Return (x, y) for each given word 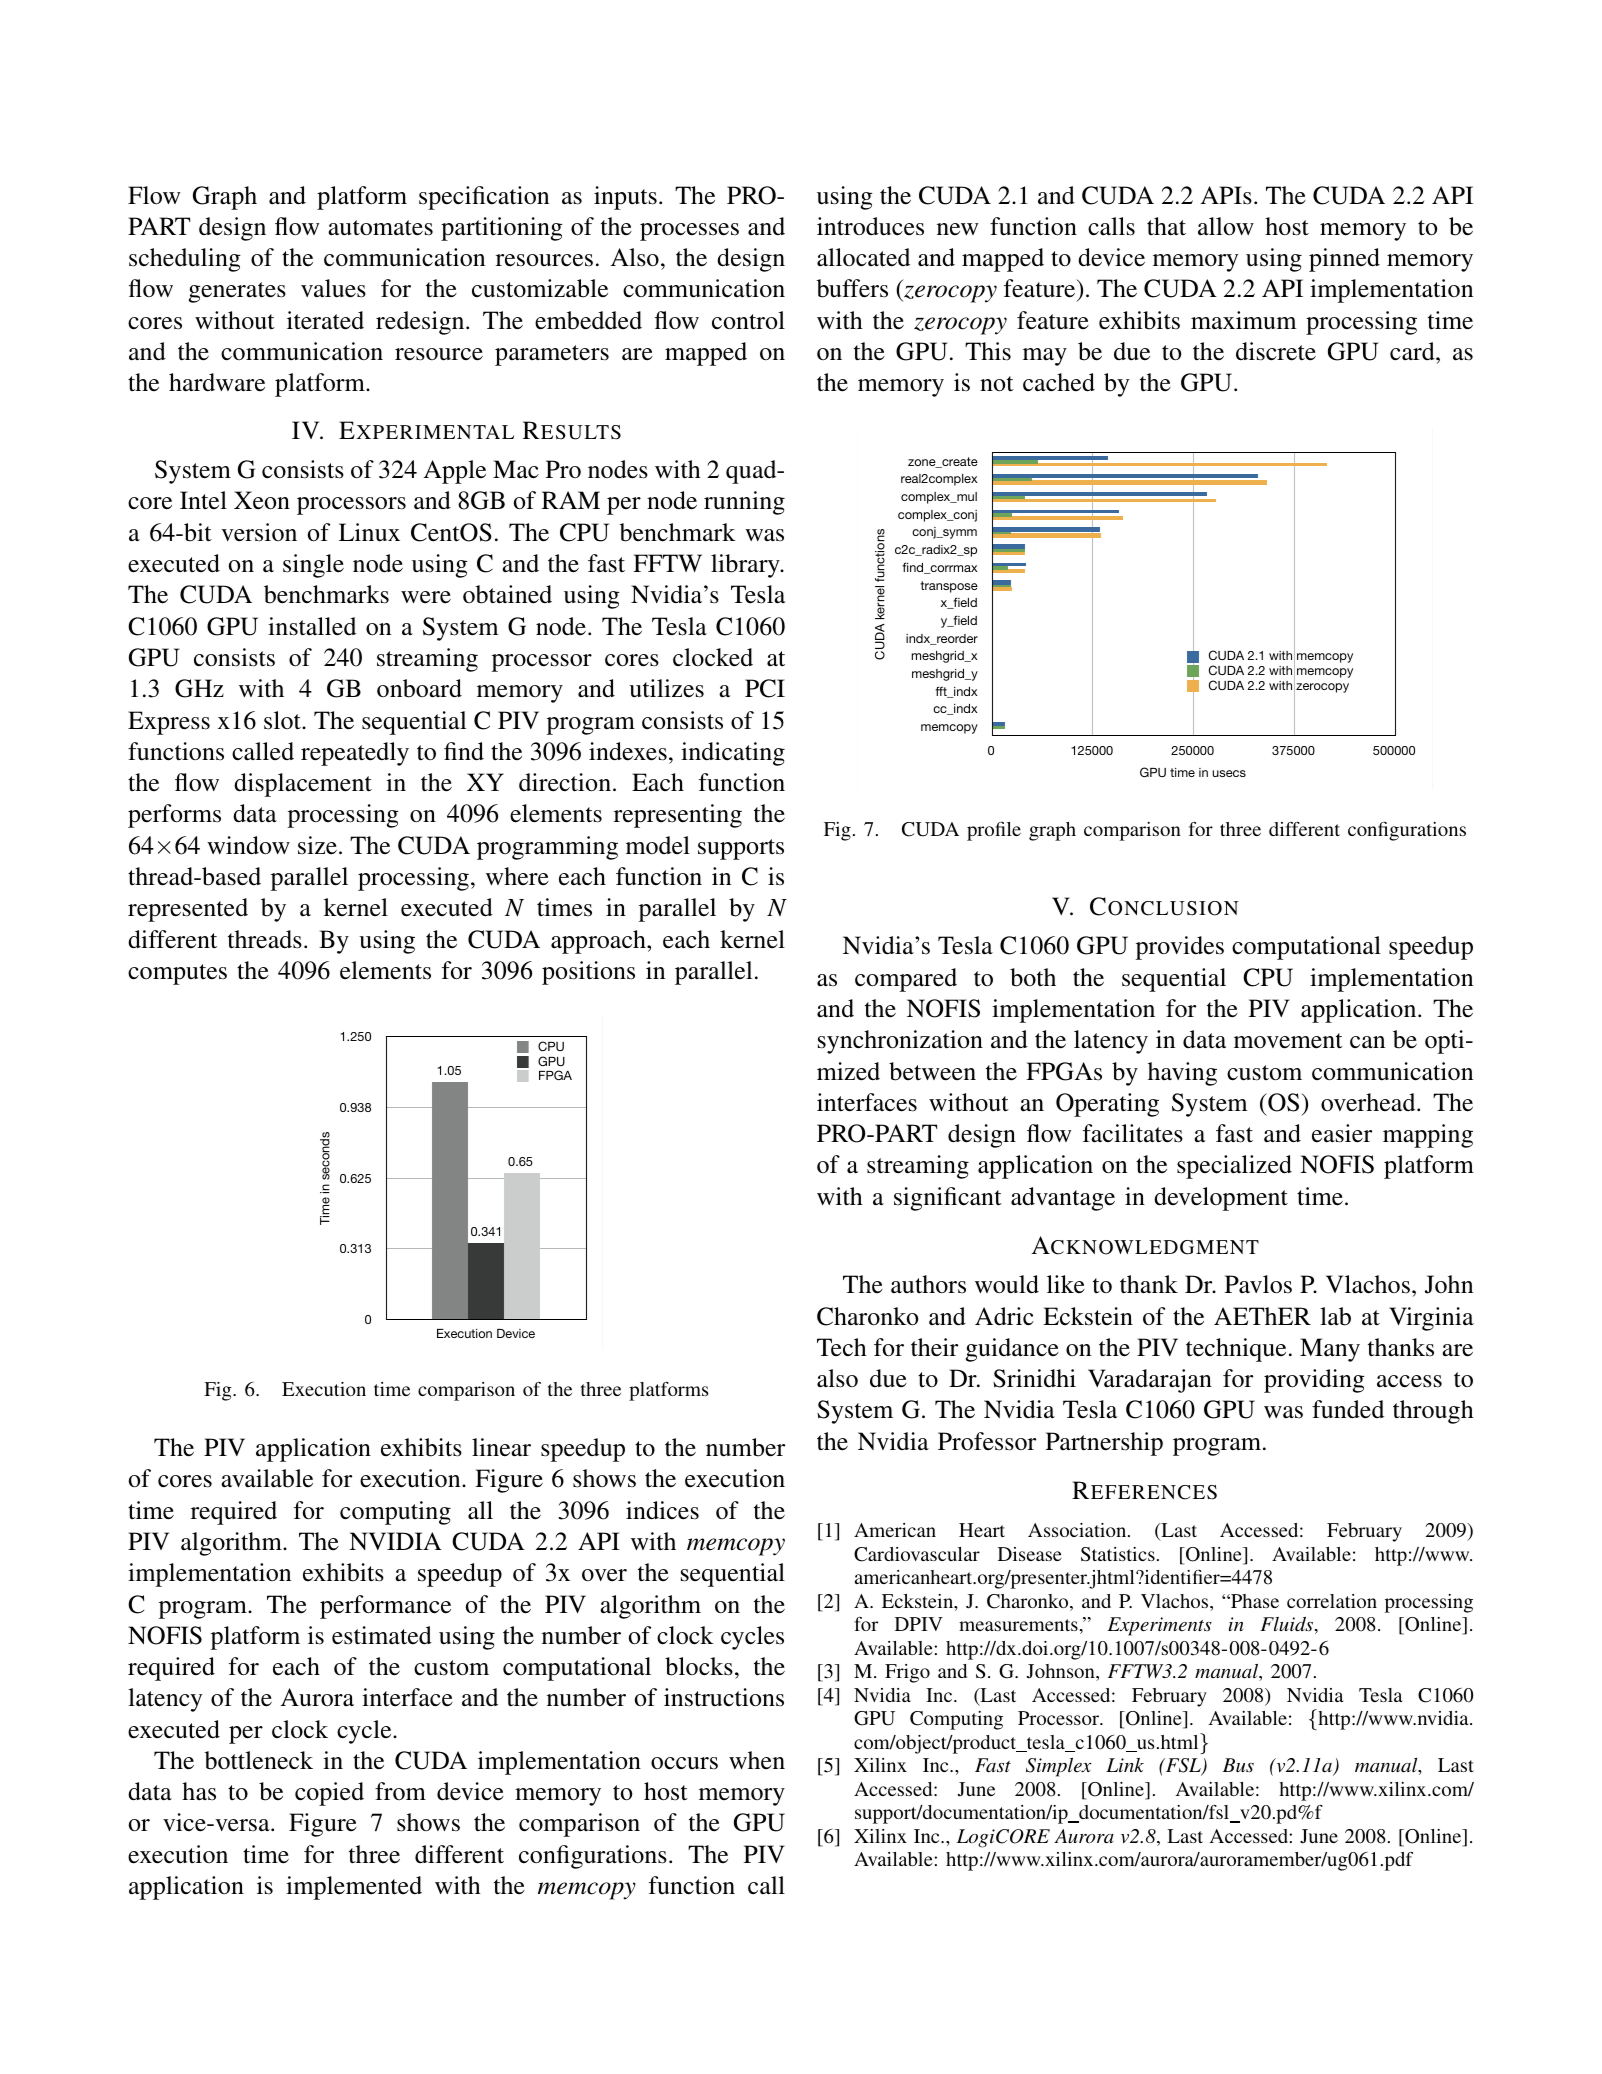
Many (1330, 1350)
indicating (733, 754)
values (333, 288)
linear (501, 1447)
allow (1226, 226)
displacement (303, 785)
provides (1180, 948)
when (757, 1760)
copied (329, 1794)
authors (928, 1284)
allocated (863, 257)
